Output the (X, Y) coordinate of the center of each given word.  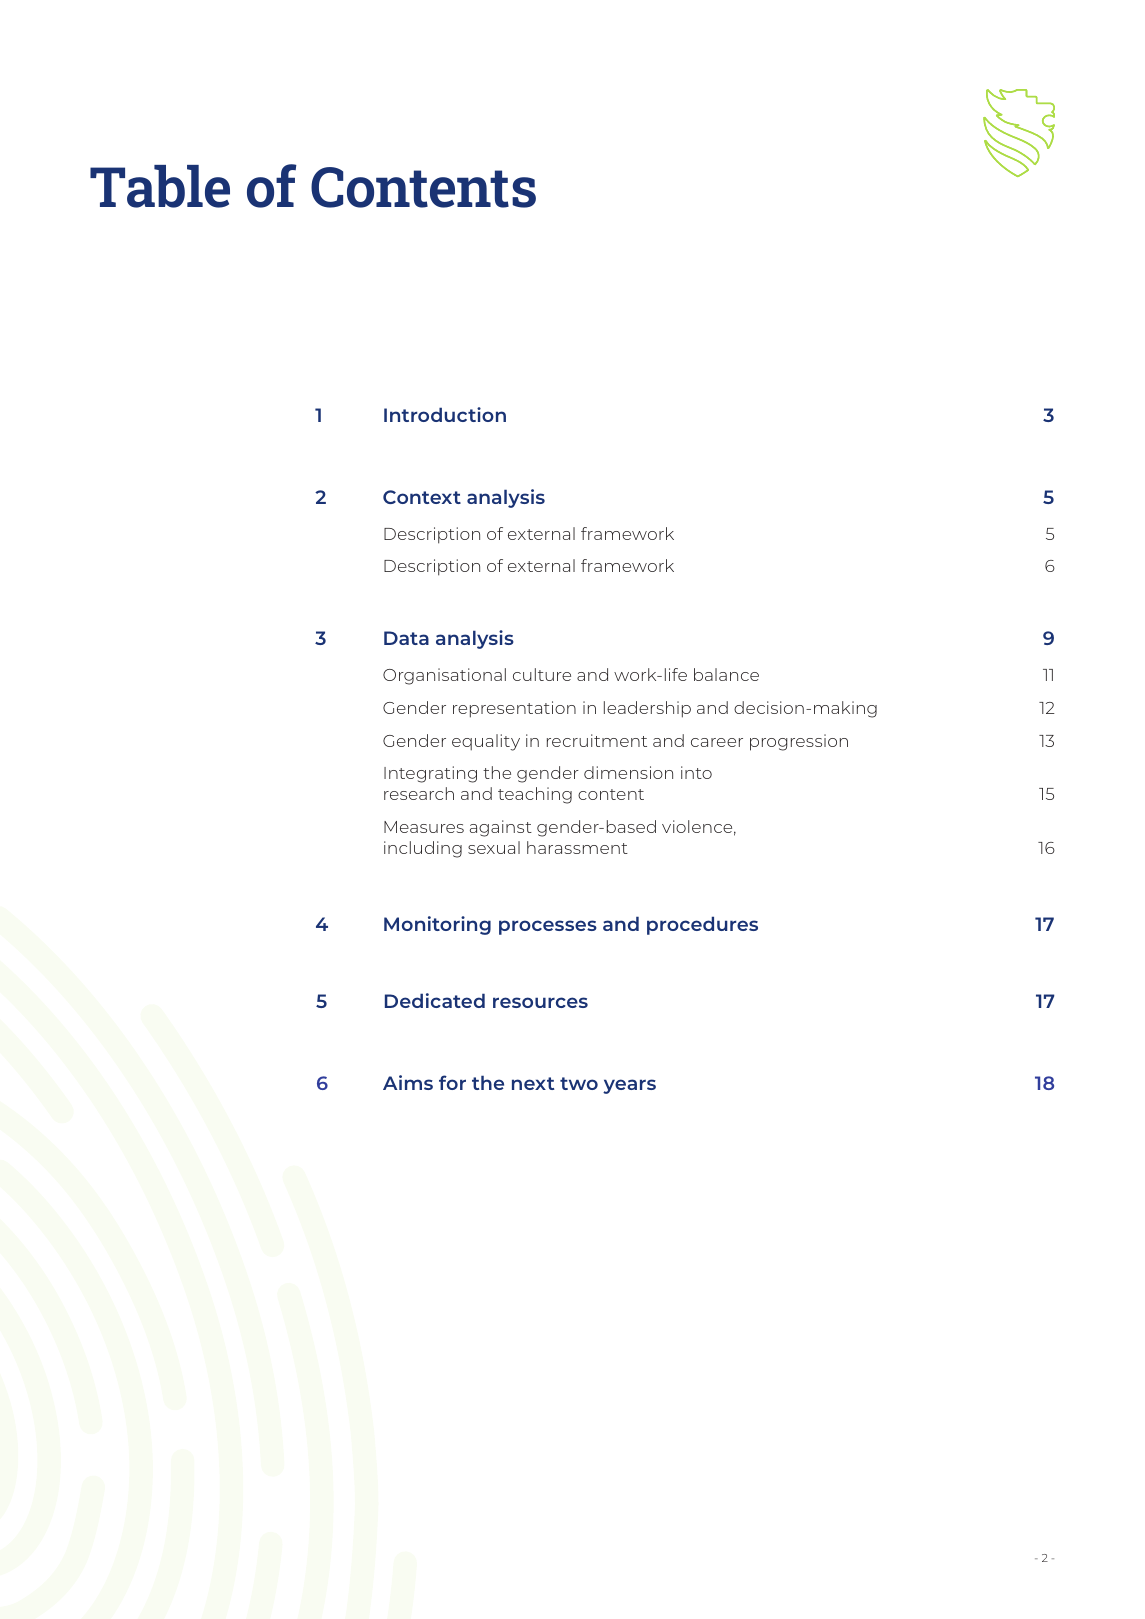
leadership (647, 709)
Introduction (445, 414)
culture (542, 674)
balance (726, 674)
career (717, 742)
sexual (494, 847)
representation (514, 709)
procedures (702, 925)
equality (486, 742)
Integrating (430, 774)
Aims (408, 1082)
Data (406, 638)
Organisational (444, 676)
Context (422, 497)
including (423, 849)
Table (160, 186)
